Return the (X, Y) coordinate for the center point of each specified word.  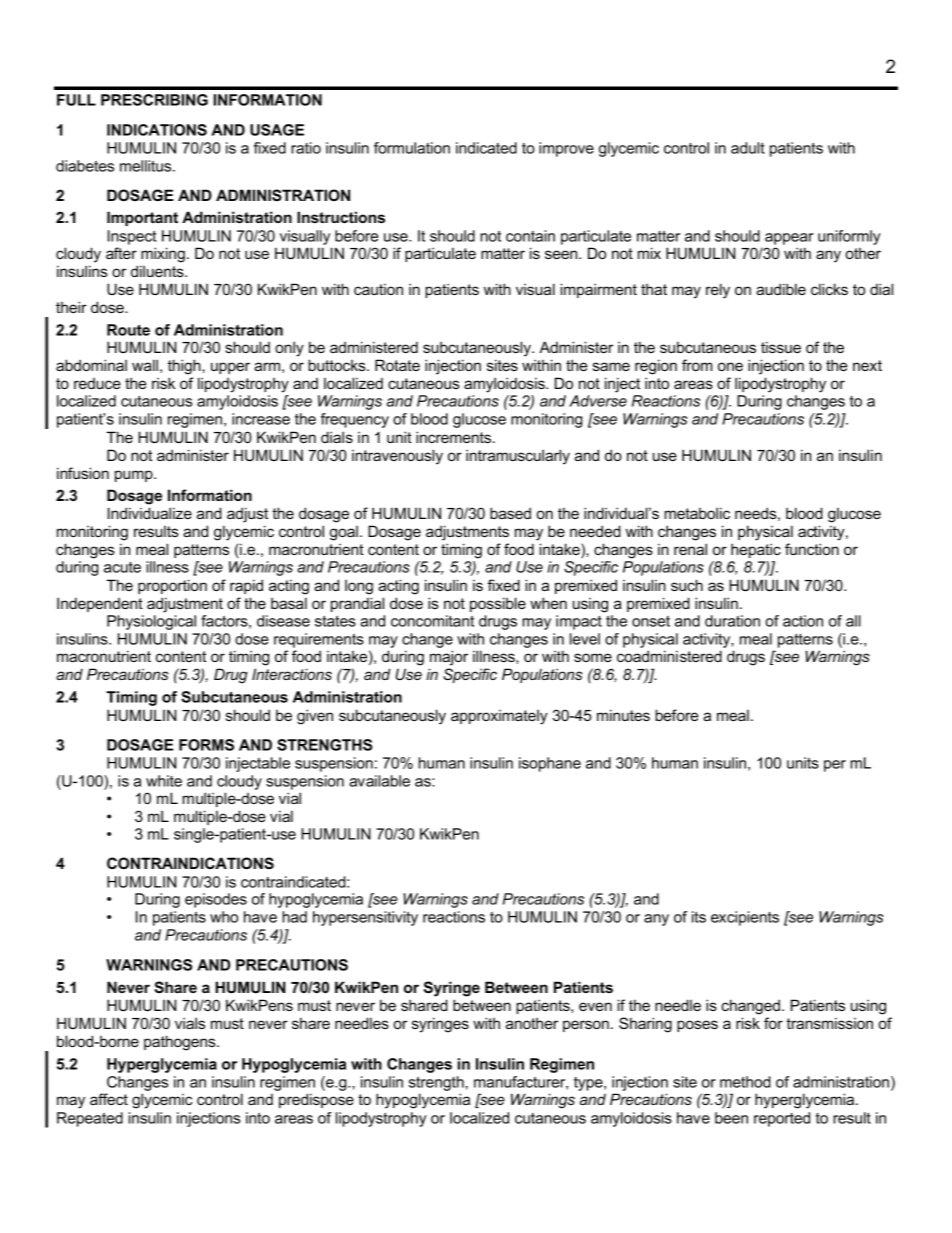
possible (498, 604)
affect (109, 1099)
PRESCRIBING (154, 100)
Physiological (151, 622)
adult (748, 148)
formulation (412, 148)
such (687, 585)
